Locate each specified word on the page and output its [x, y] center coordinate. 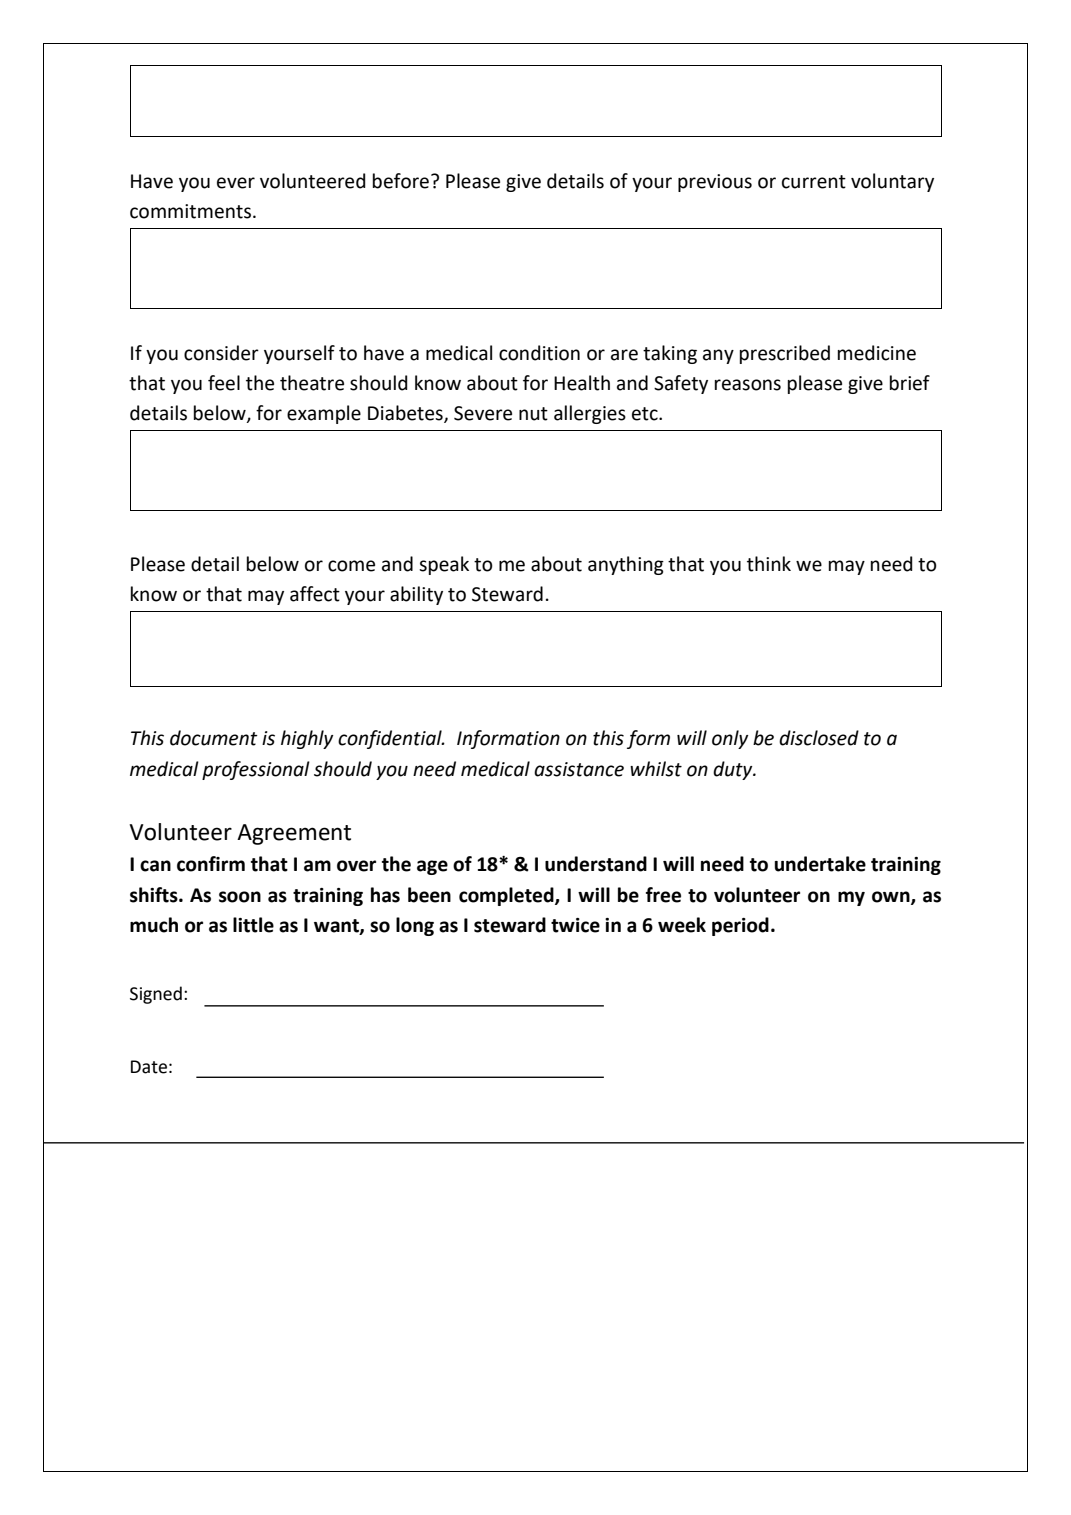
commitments [192, 211]
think [769, 564]
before [401, 181]
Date [149, 1067]
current [814, 182]
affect [315, 594]
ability [416, 595]
